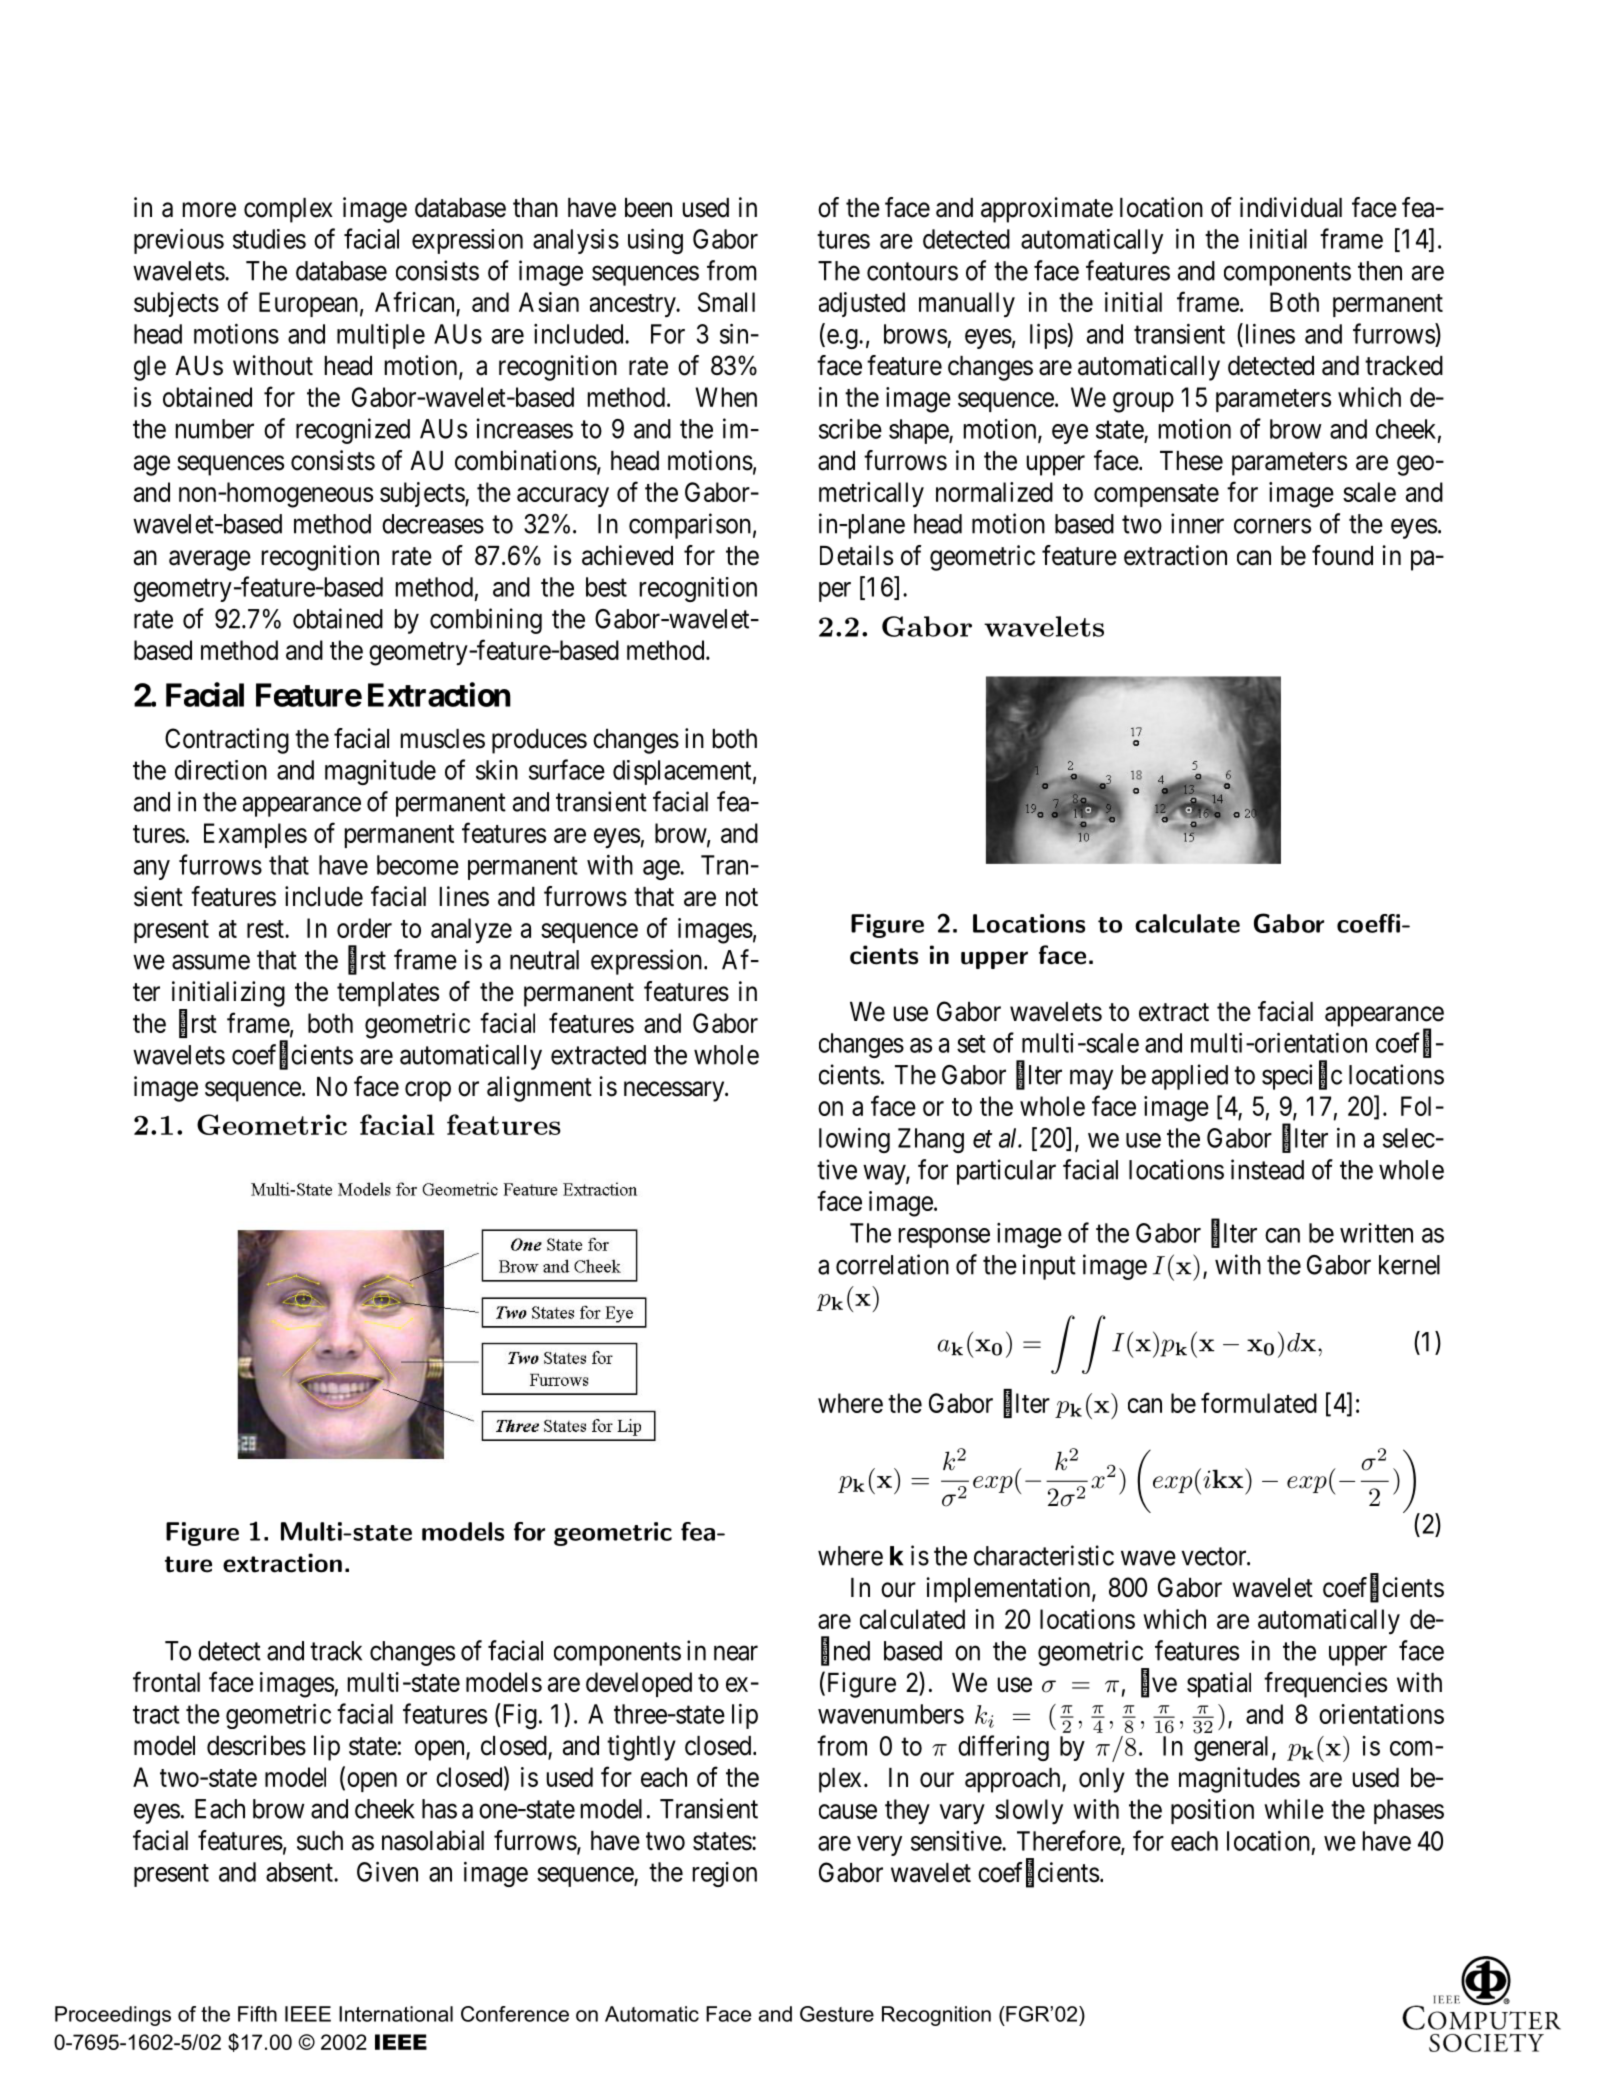 The height and width of the screenshot is (2096, 1620). Describe the element at coordinates (1259, 1402) in the screenshot. I see `formulated` at that location.
